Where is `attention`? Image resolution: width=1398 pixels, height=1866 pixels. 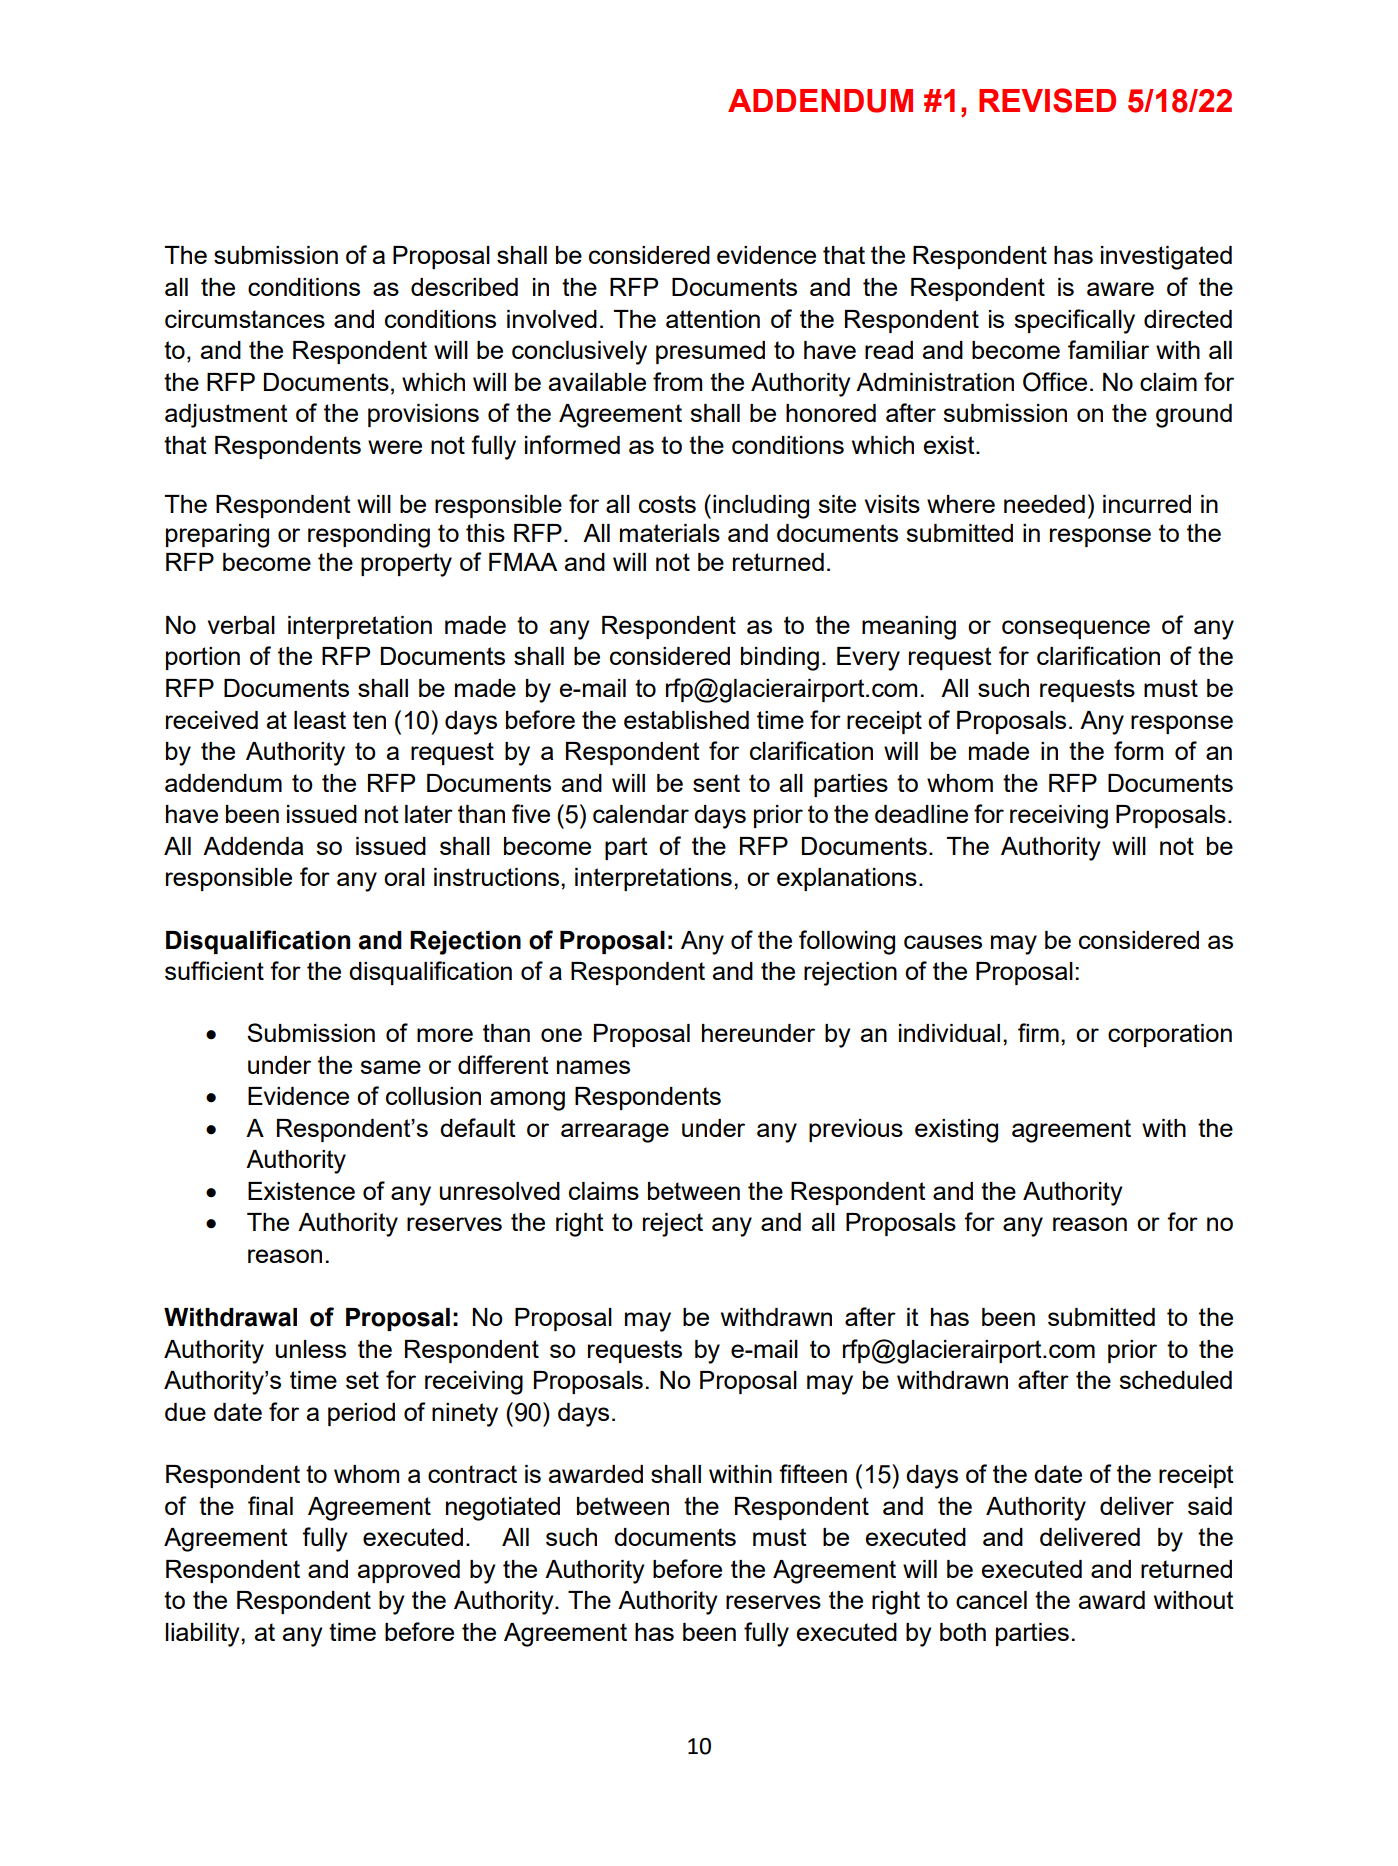
attention is located at coordinates (713, 319).
